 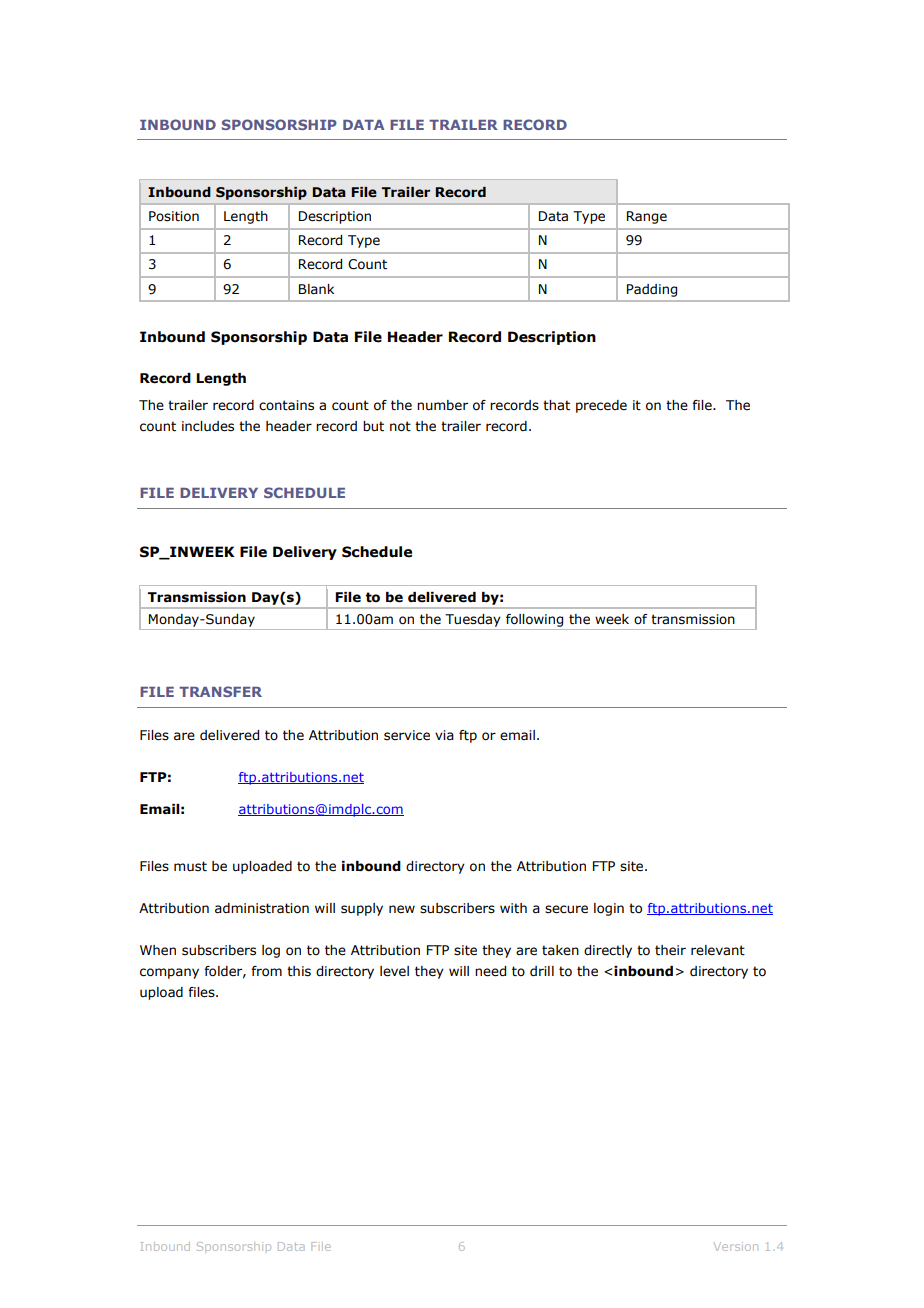 What do you see at coordinates (316, 289) in the screenshot?
I see `Blank` at bounding box center [316, 289].
